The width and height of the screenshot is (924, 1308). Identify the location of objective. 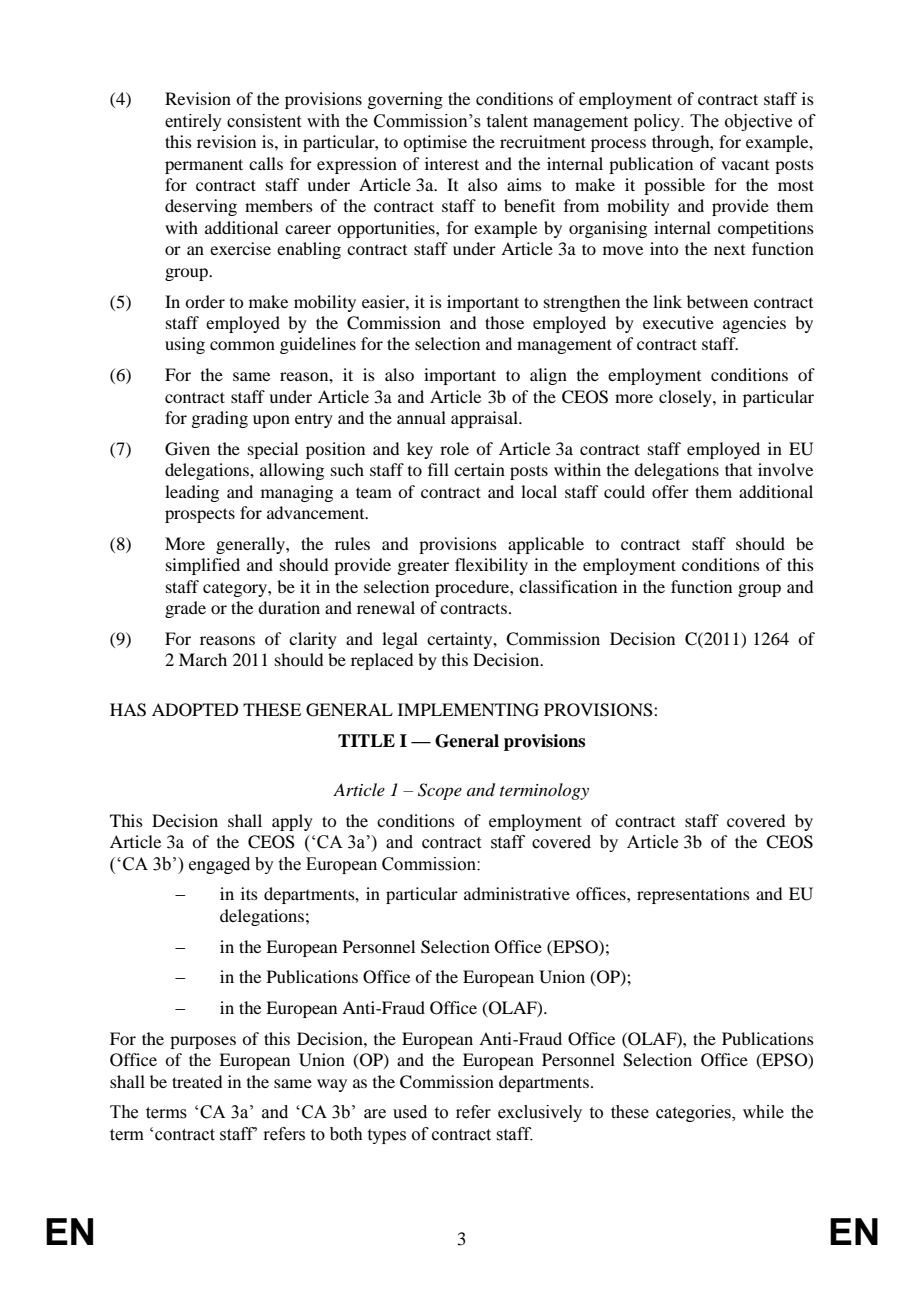
(758, 122).
